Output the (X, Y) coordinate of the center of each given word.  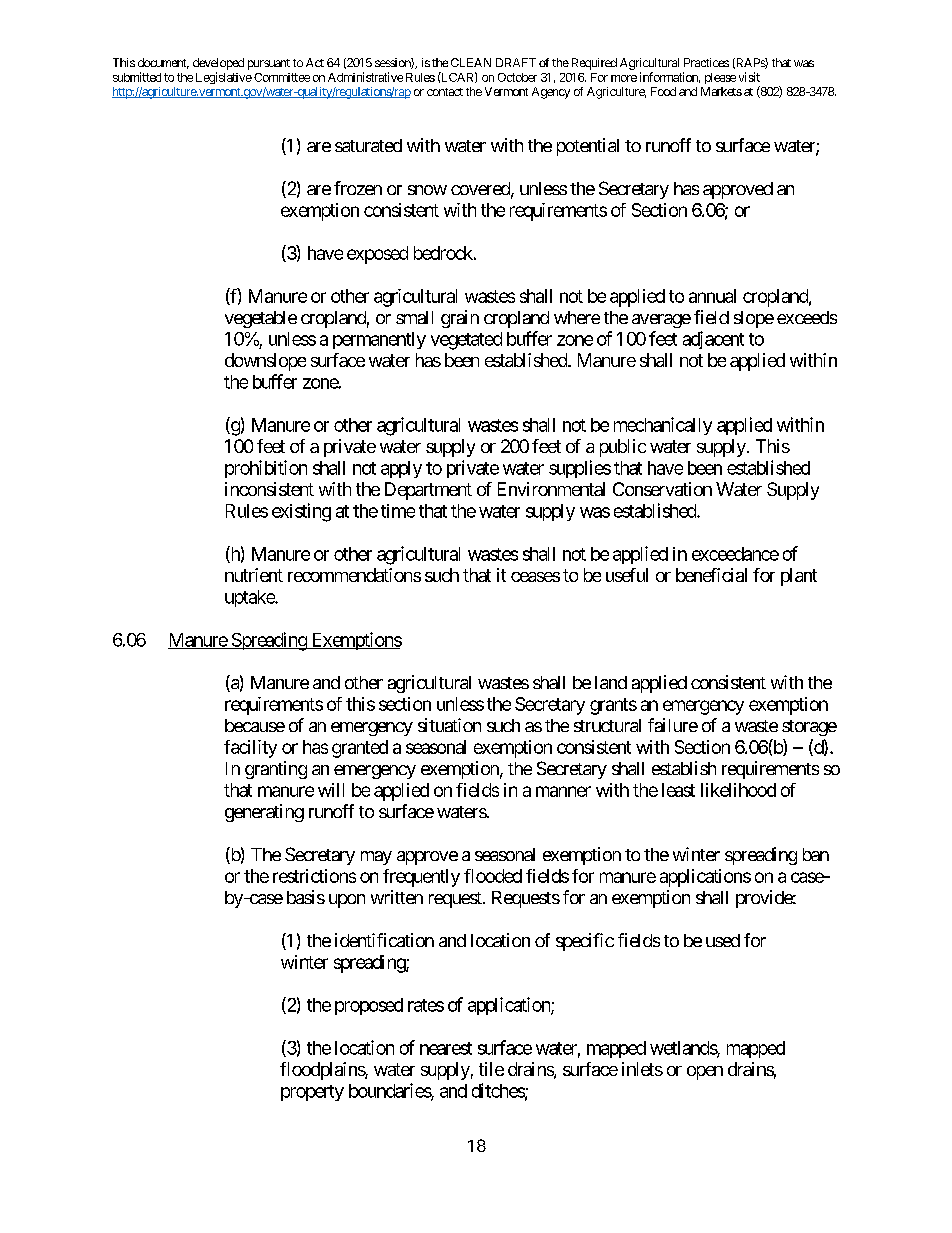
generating (264, 813)
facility (250, 749)
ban (816, 854)
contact (445, 92)
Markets (721, 91)
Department (428, 491)
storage (809, 728)
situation (449, 725)
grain (460, 319)
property (312, 1093)
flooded (493, 876)
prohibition (266, 469)
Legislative (224, 78)
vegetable (261, 319)
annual (712, 296)
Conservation (662, 489)
